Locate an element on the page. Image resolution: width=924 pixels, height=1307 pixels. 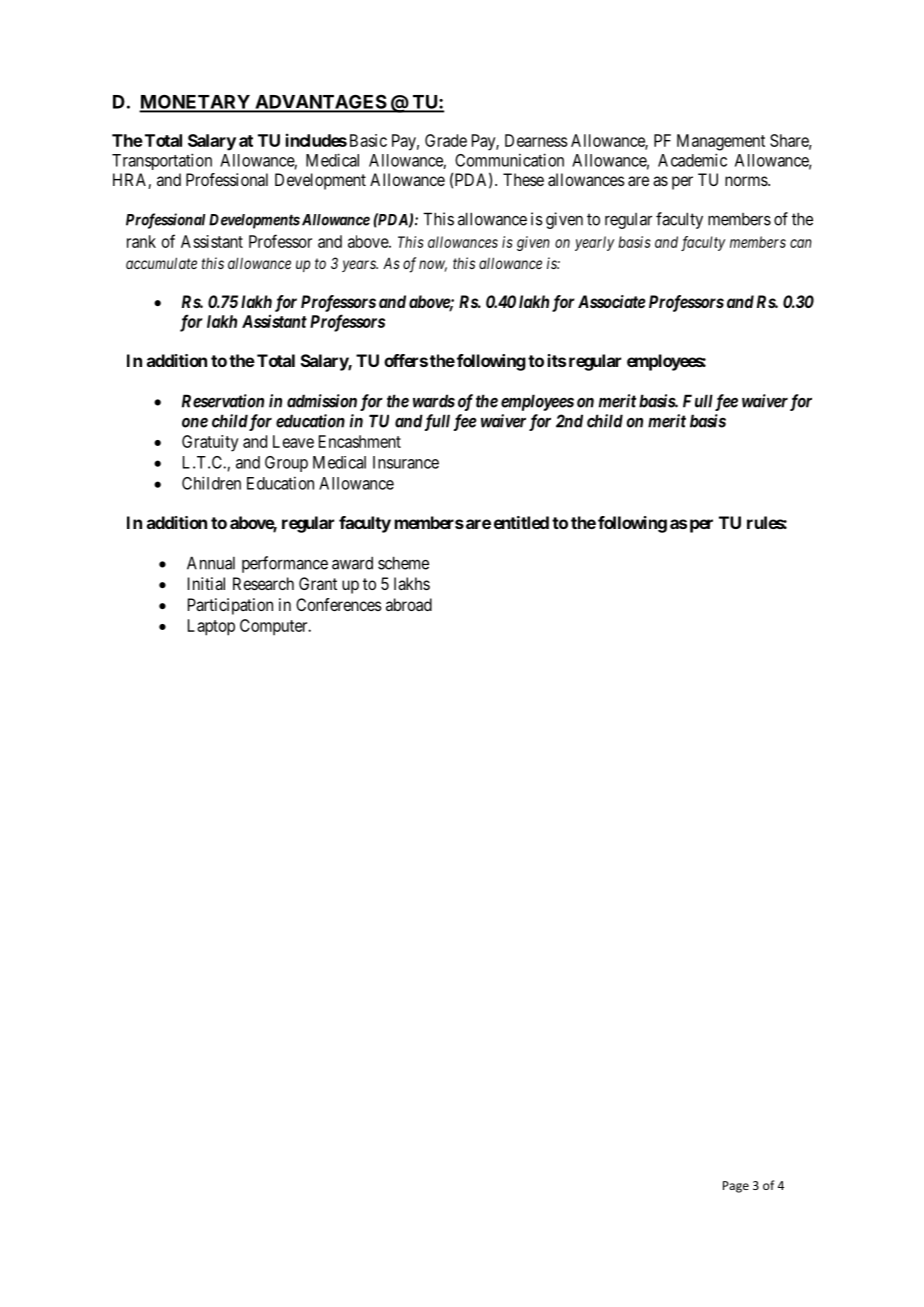
Gratuity is located at coordinates (210, 443).
